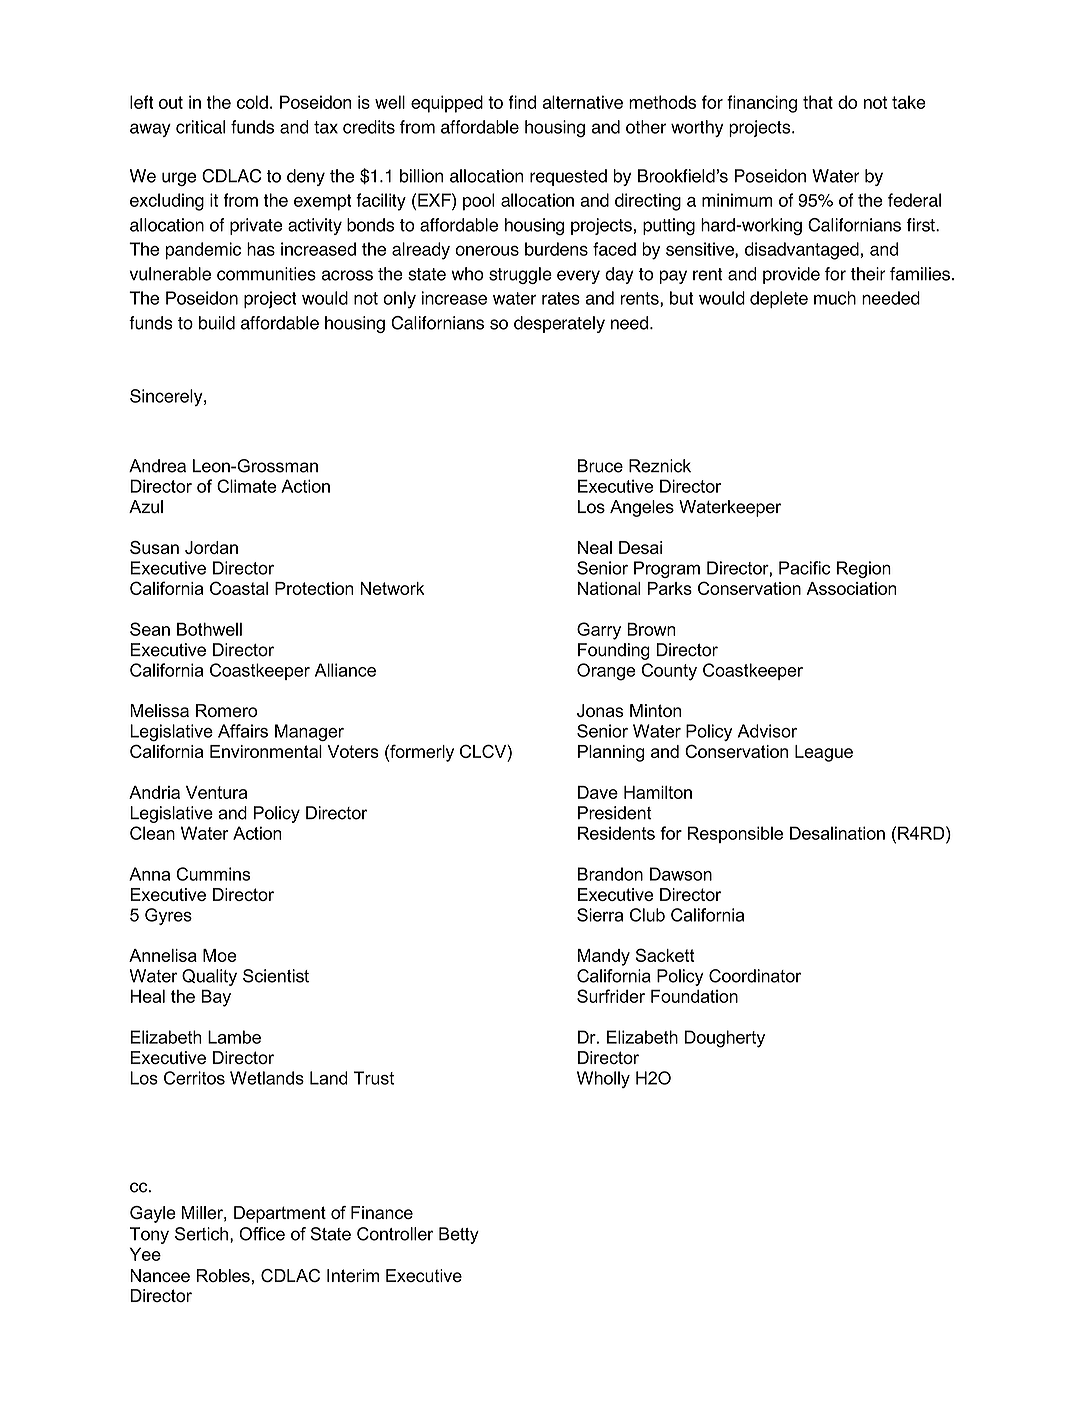 The image size is (1086, 1405). Describe the element at coordinates (522, 102) in the screenshot. I see `find` at that location.
